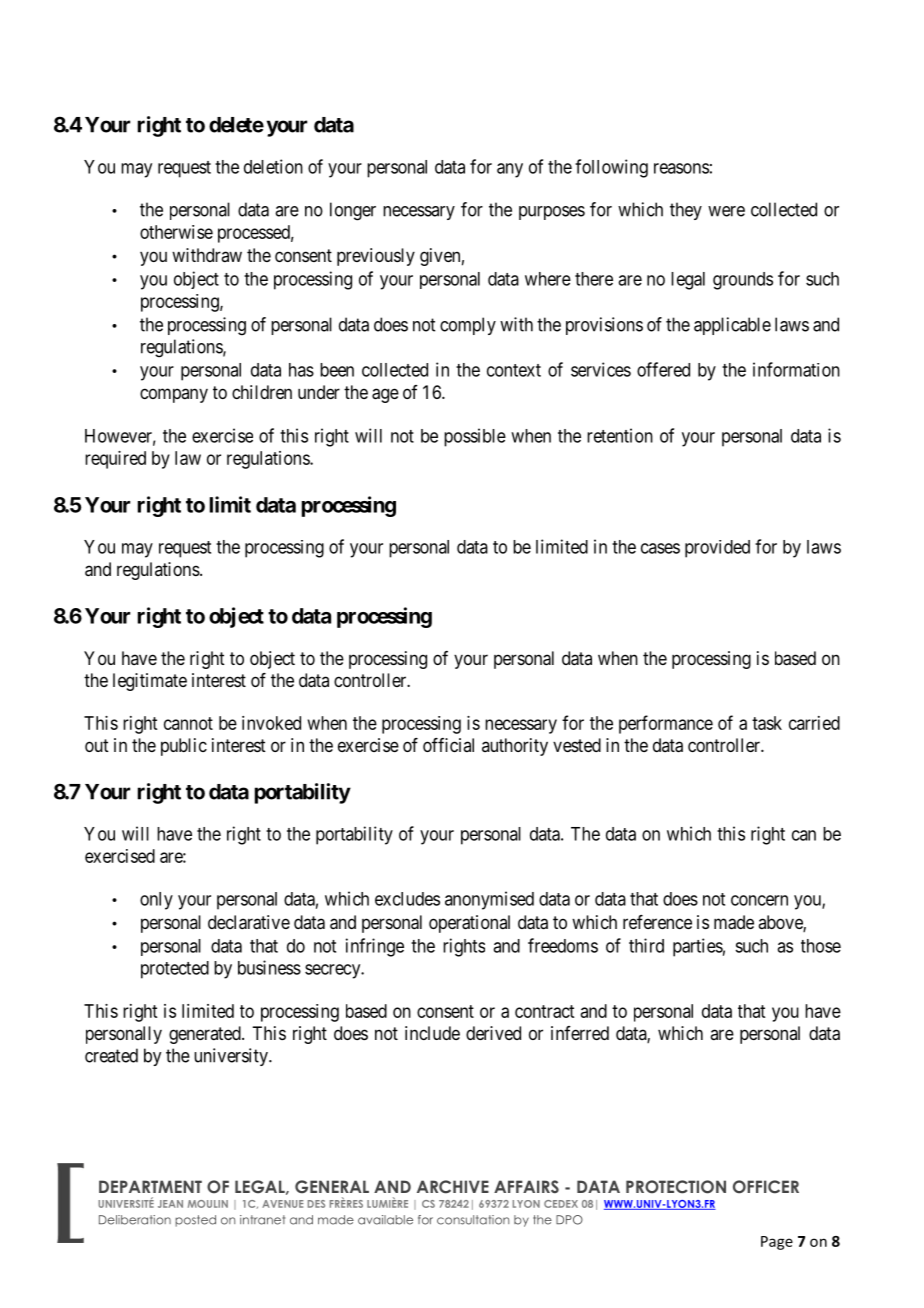 The height and width of the screenshot is (1308, 924). Describe the element at coordinates (726, 211) in the screenshot. I see `were` at that location.
